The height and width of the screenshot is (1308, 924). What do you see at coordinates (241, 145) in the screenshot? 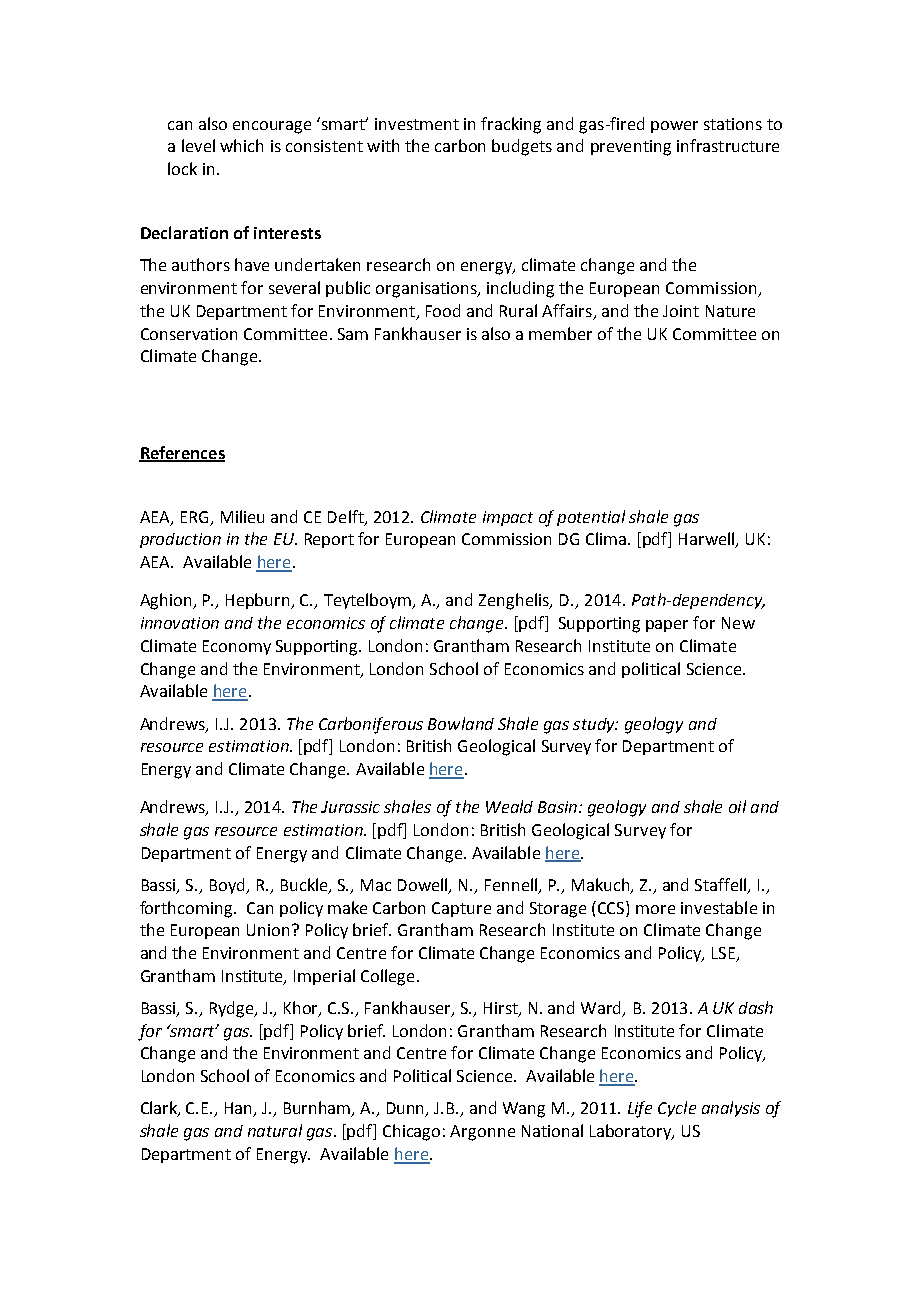
I see `which` at bounding box center [241, 145].
